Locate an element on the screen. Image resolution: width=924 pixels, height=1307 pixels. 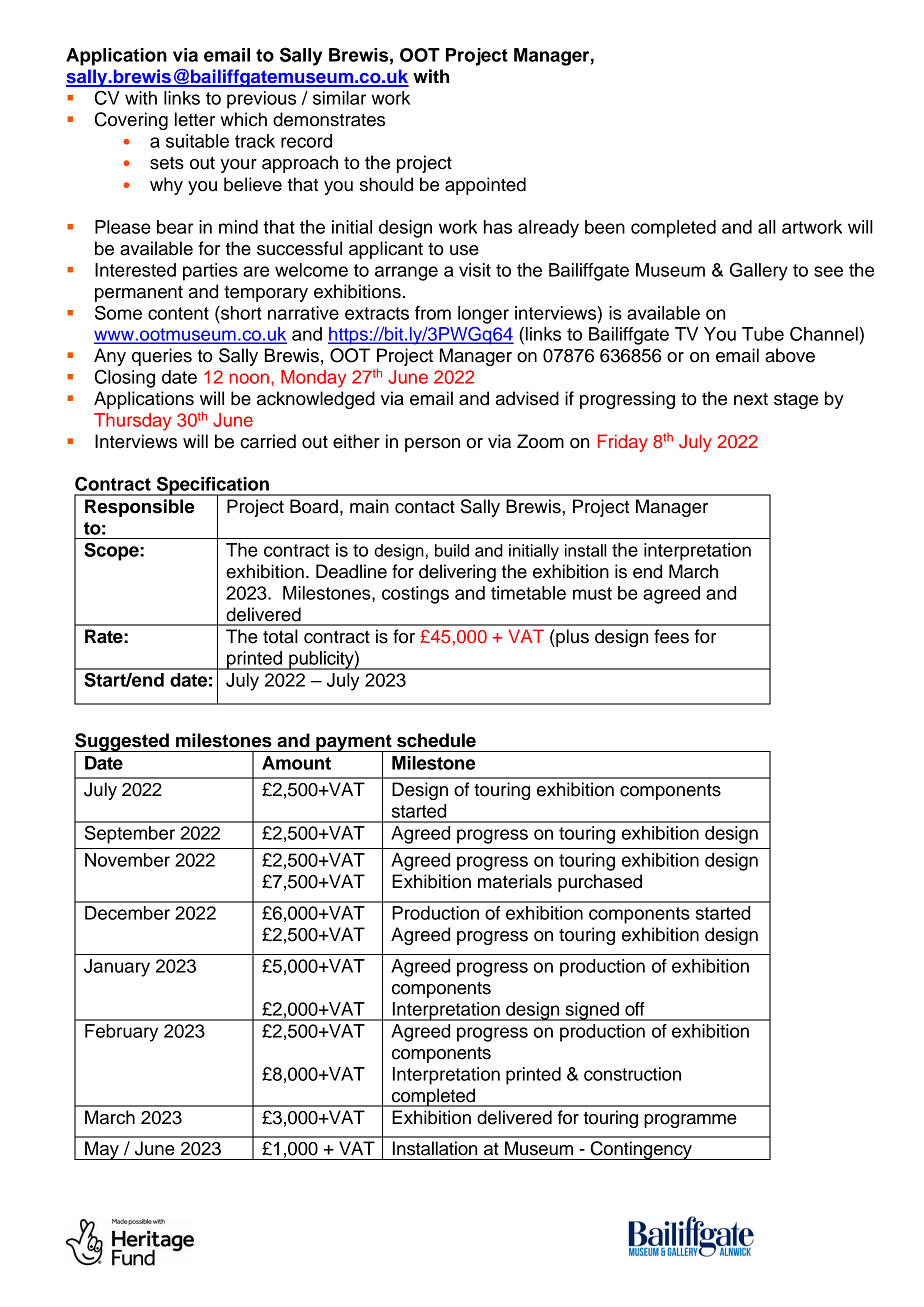
content is located at coordinates (178, 313).
